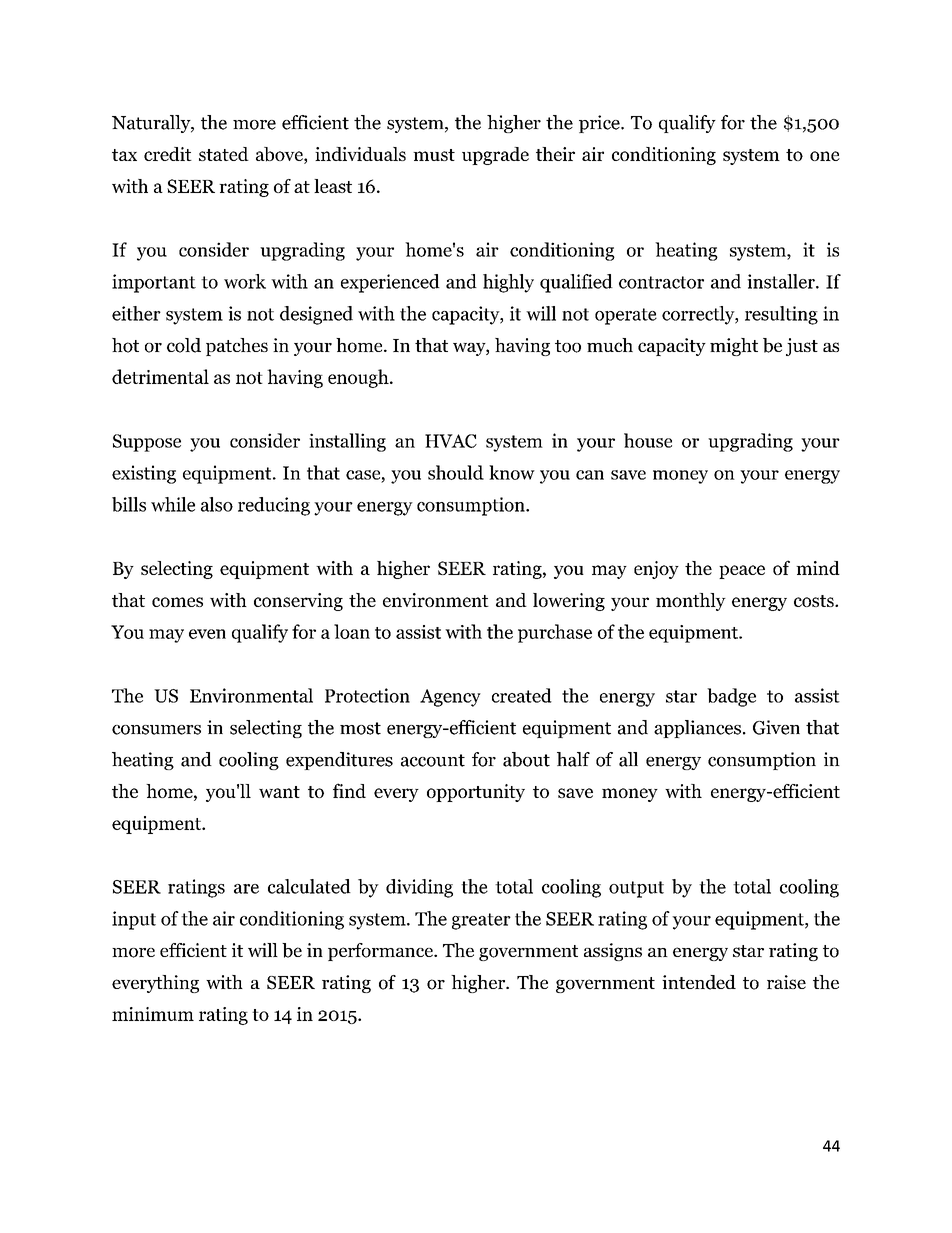 Image resolution: width=952 pixels, height=1233 pixels. What do you see at coordinates (734, 347) in the screenshot?
I see `might` at bounding box center [734, 347].
